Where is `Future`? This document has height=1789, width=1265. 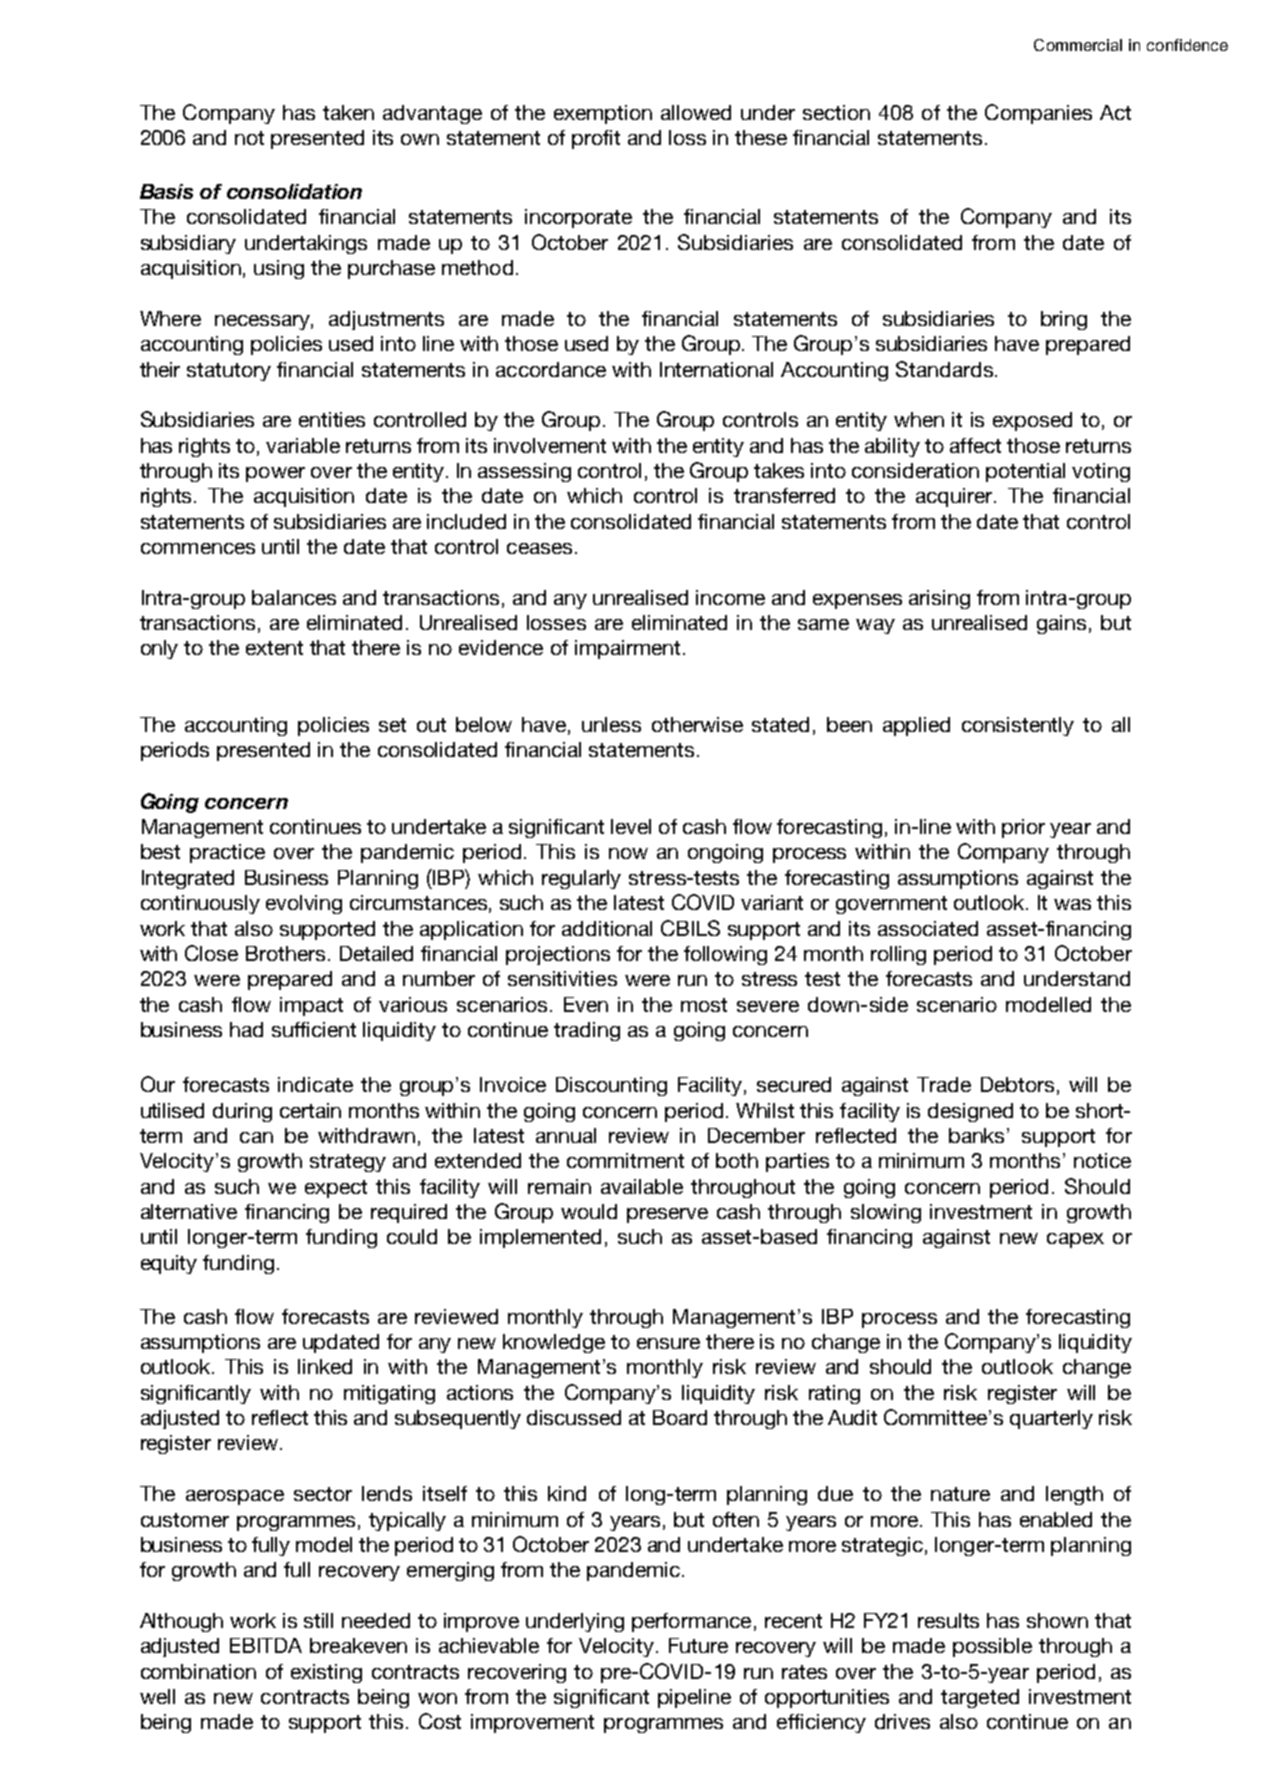 Future is located at coordinates (698, 1645).
